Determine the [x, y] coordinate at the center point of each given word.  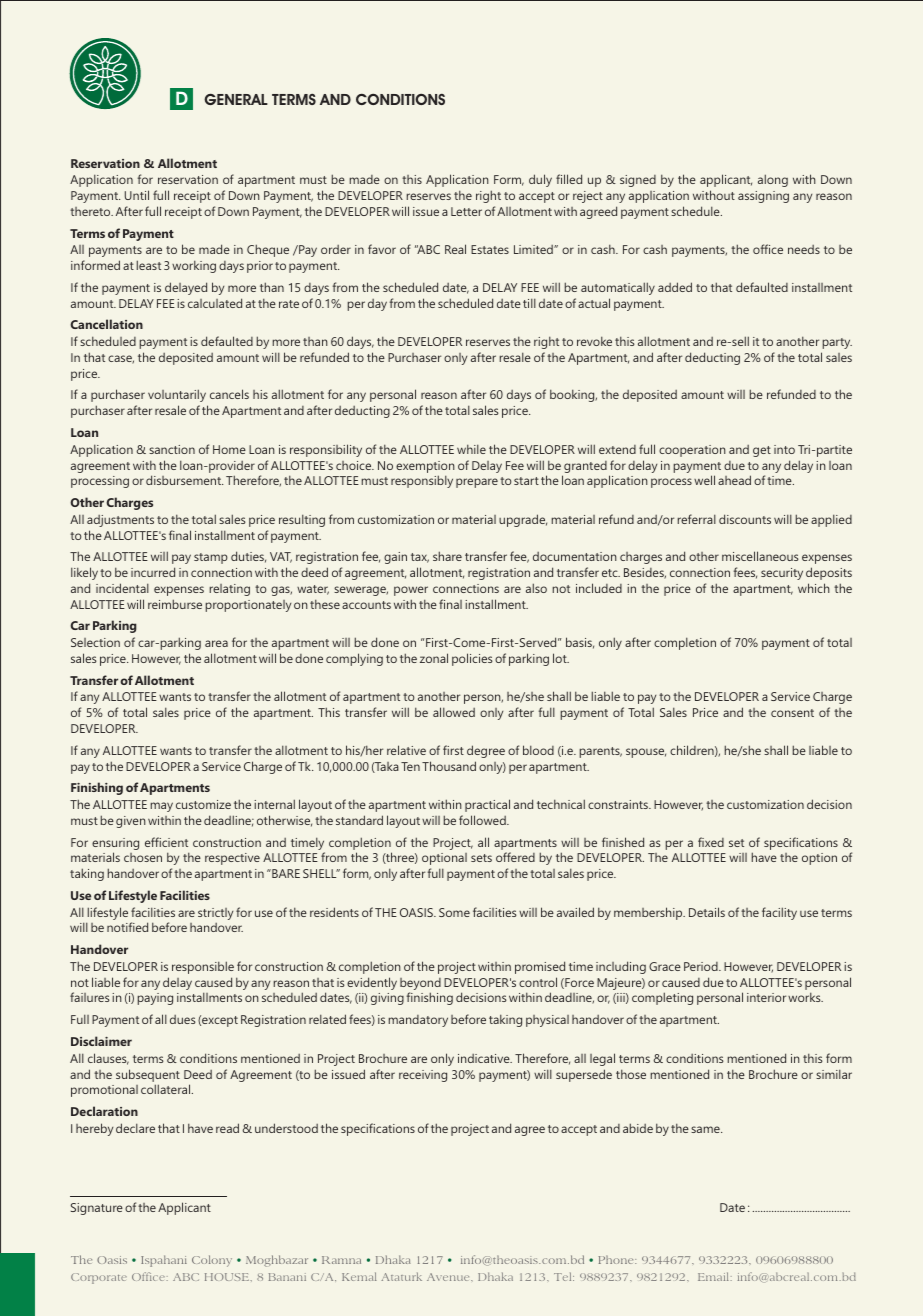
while [471, 449]
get [762, 451]
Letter [466, 211]
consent [792, 713]
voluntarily [177, 395]
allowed [454, 712]
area [216, 643]
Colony [212, 1261]
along [773, 180]
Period [702, 966]
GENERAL [236, 99]
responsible [203, 967]
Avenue [449, 1277]
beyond [420, 985]
